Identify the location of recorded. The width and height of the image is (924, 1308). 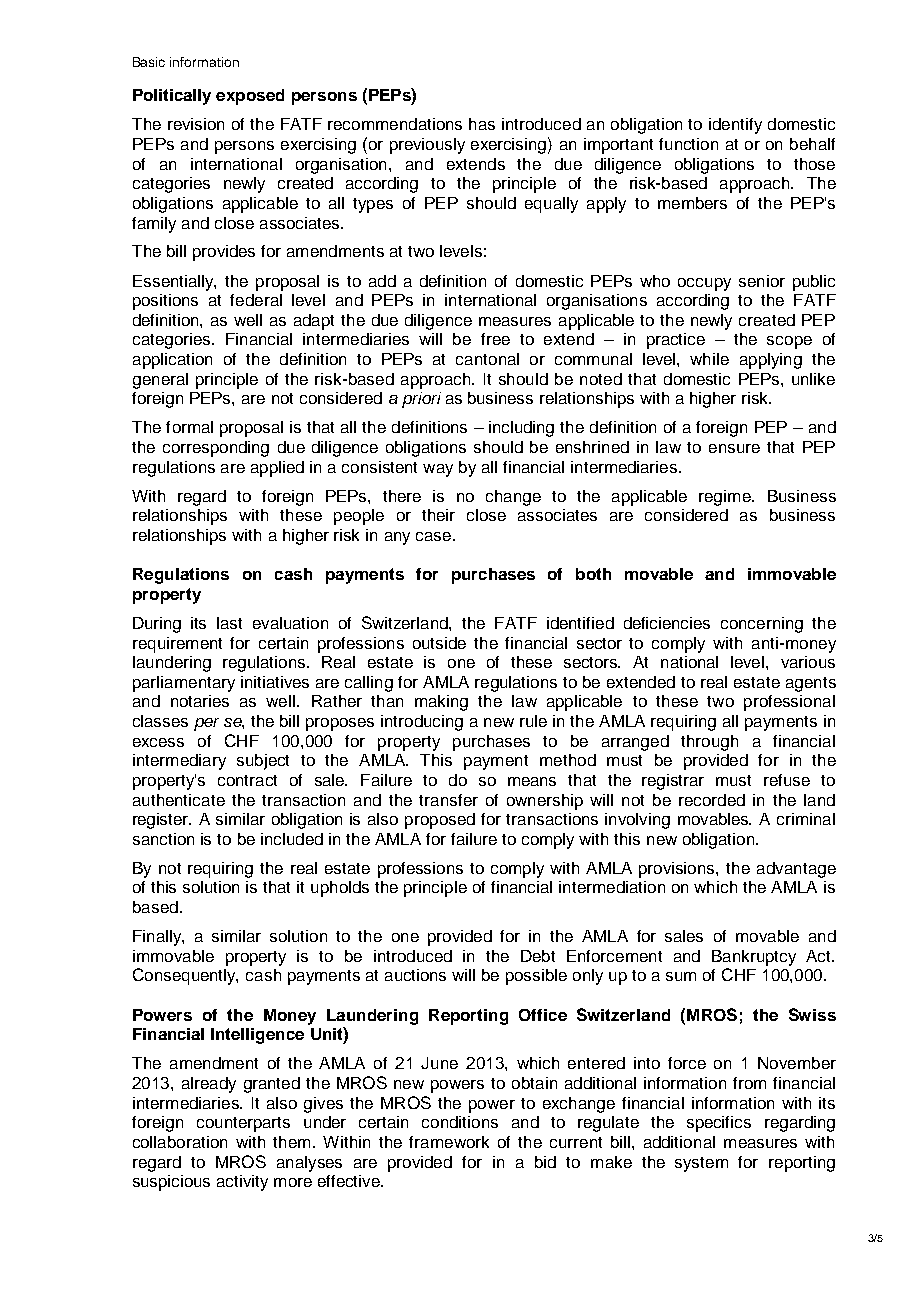
(712, 800).
